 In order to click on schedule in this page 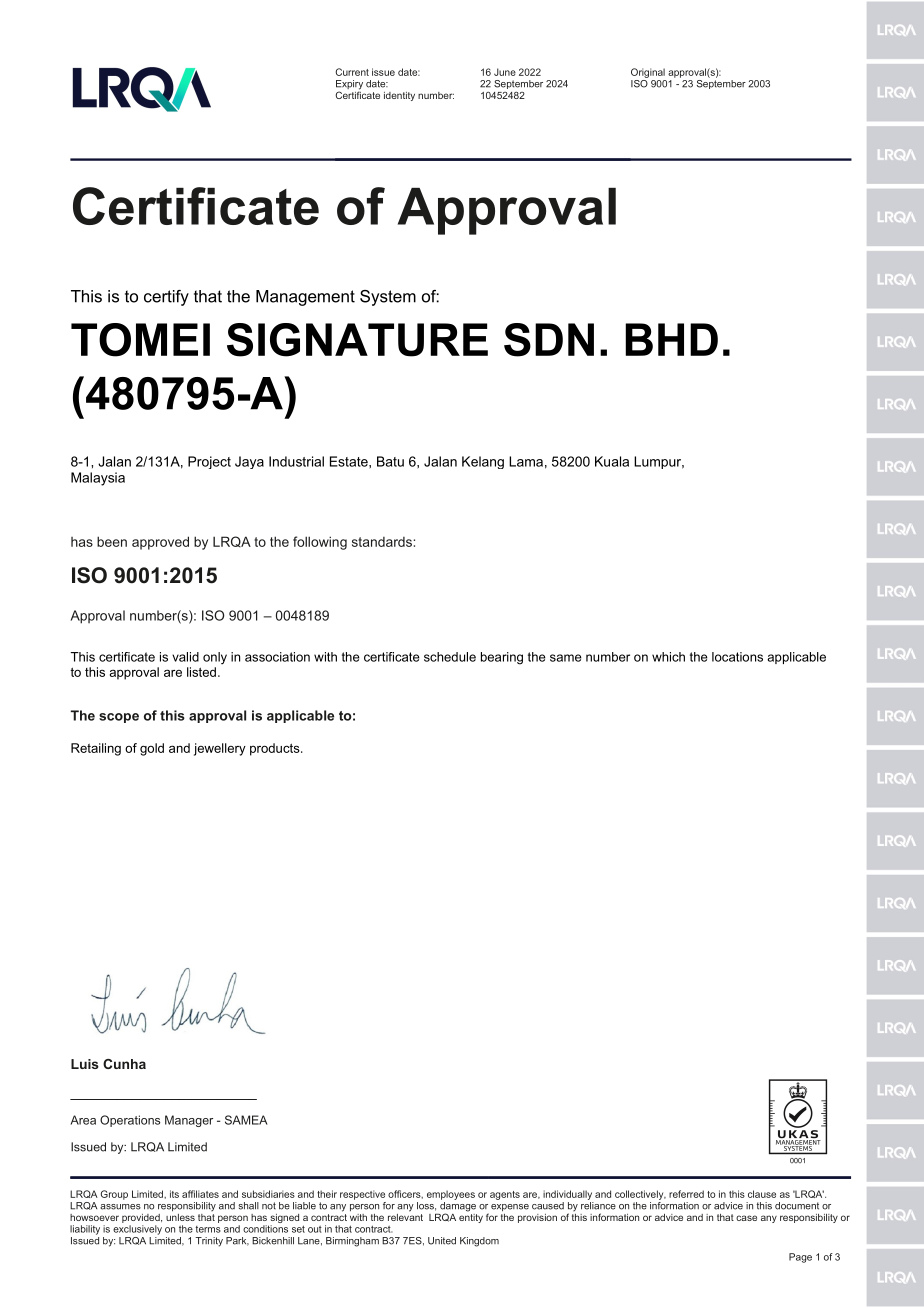, I will do `click(450, 657)`.
